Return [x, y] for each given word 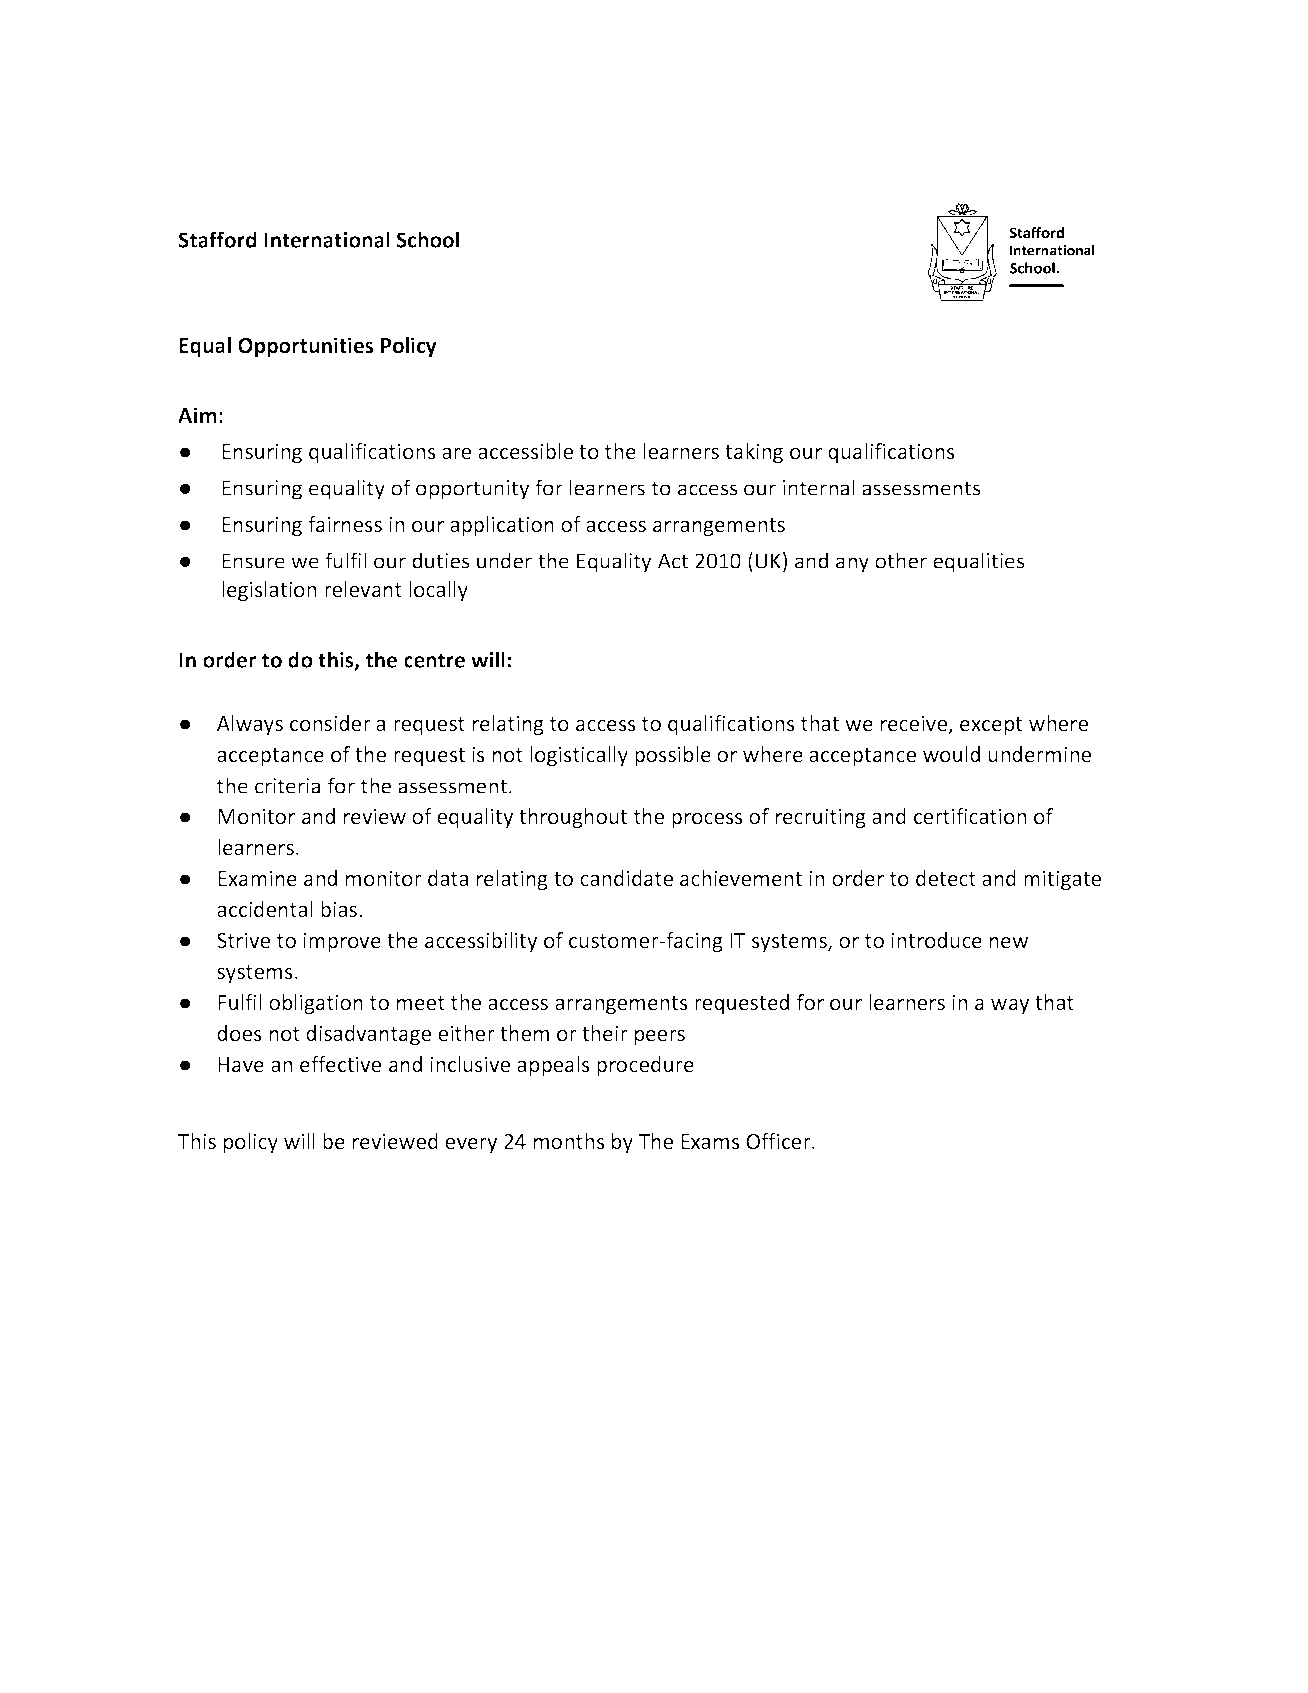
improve [342, 942]
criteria [287, 786]
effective [340, 1064]
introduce [936, 940]
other [901, 560]
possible [673, 756]
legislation [269, 591]
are [456, 453]
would [951, 754]
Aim [197, 415]
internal [819, 487]
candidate [626, 878]
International [327, 239]
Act [673, 561]
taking [754, 453]
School [427, 239]
